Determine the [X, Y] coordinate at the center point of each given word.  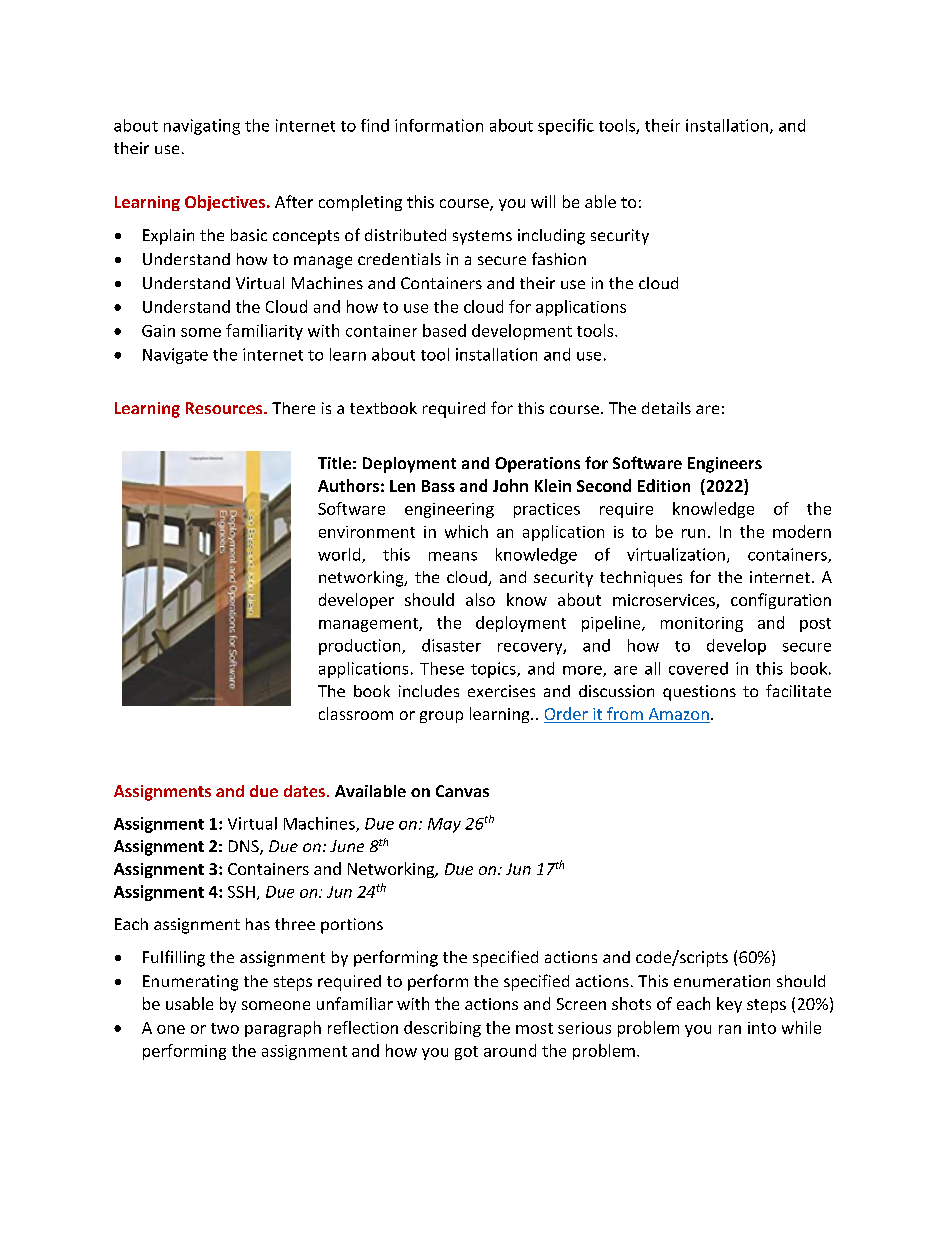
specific [566, 127]
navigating [202, 127]
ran [730, 1029]
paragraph [283, 1029]
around [510, 1050]
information [439, 125]
